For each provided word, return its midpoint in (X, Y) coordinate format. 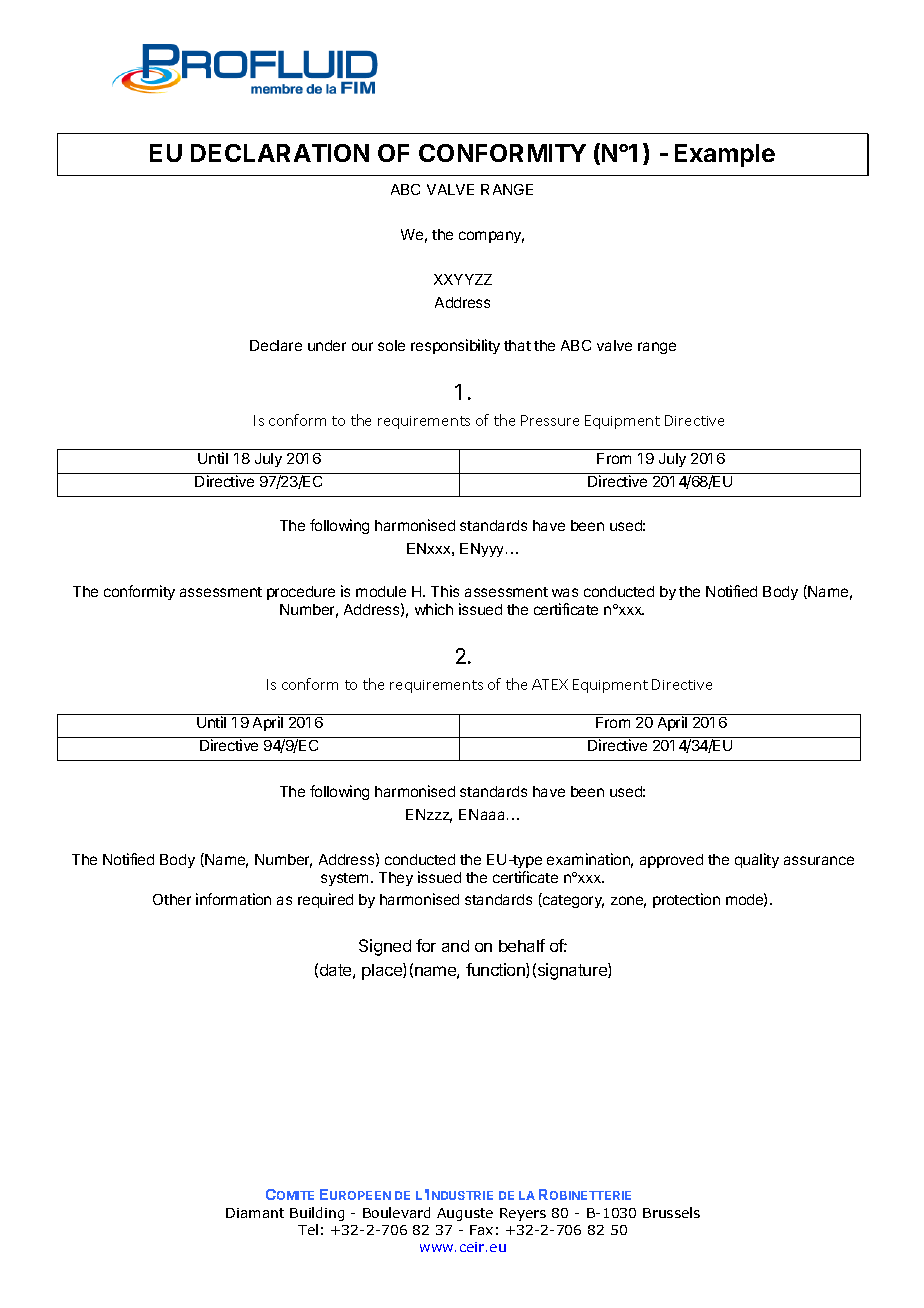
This (445, 591)
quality (757, 860)
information (233, 899)
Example (725, 155)
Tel (308, 1229)
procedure (301, 593)
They (396, 879)
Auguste (465, 1214)
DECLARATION (280, 153)
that (517, 345)
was (565, 592)
